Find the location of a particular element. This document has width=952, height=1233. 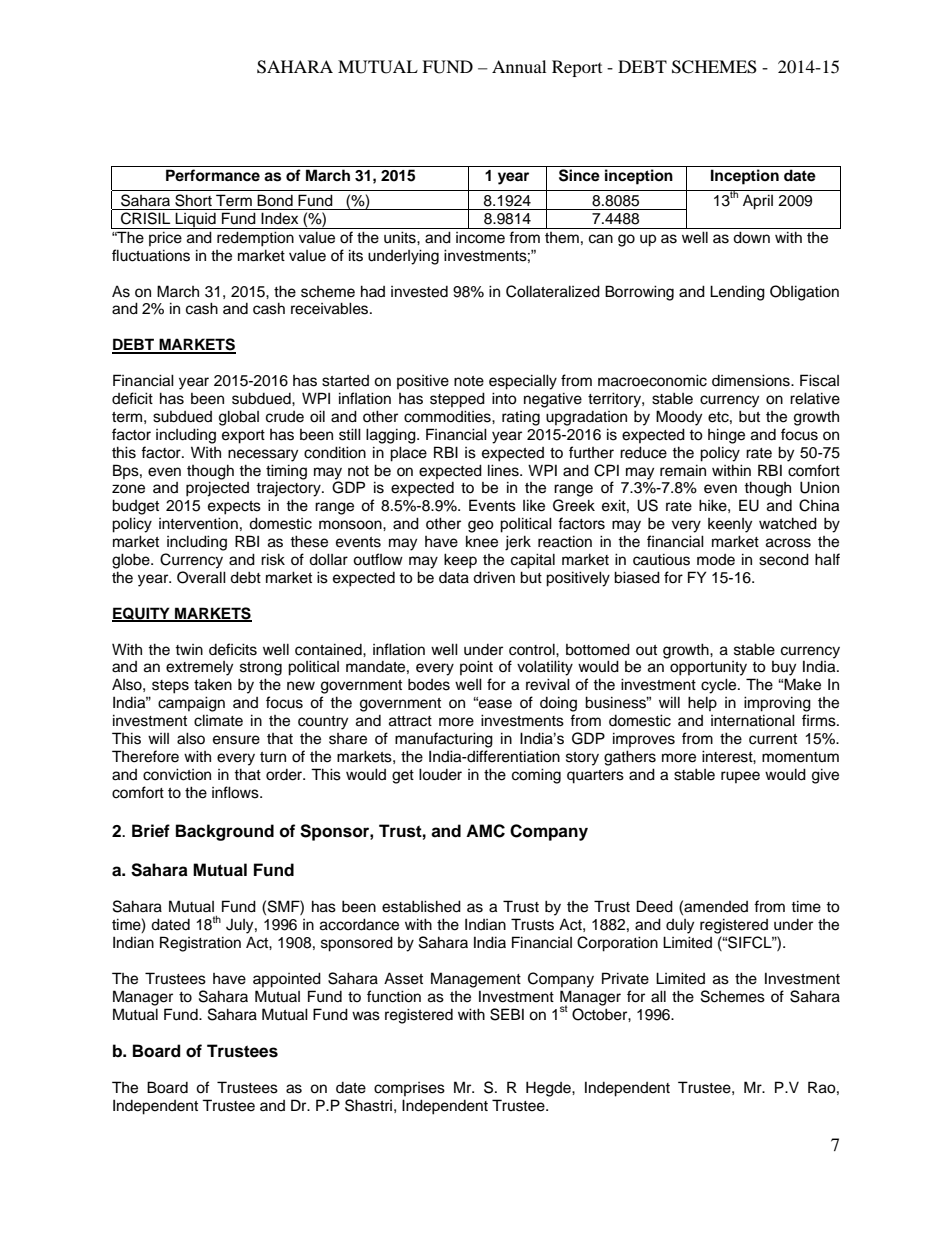

Background is located at coordinates (225, 832).
